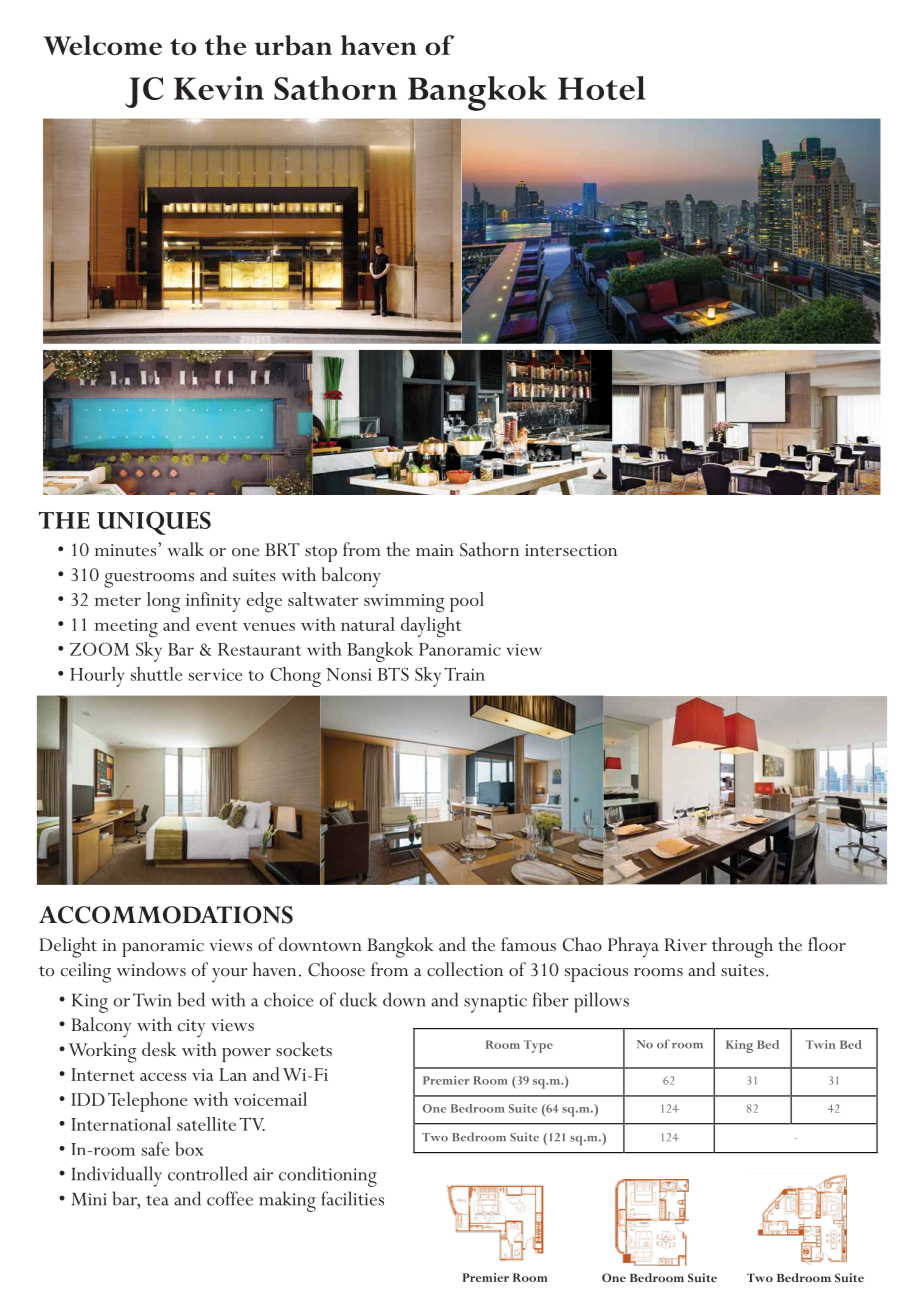 The width and height of the page is (924, 1308). Describe the element at coordinates (166, 915) in the page. I see `ACCOMMODATIONS` at that location.
